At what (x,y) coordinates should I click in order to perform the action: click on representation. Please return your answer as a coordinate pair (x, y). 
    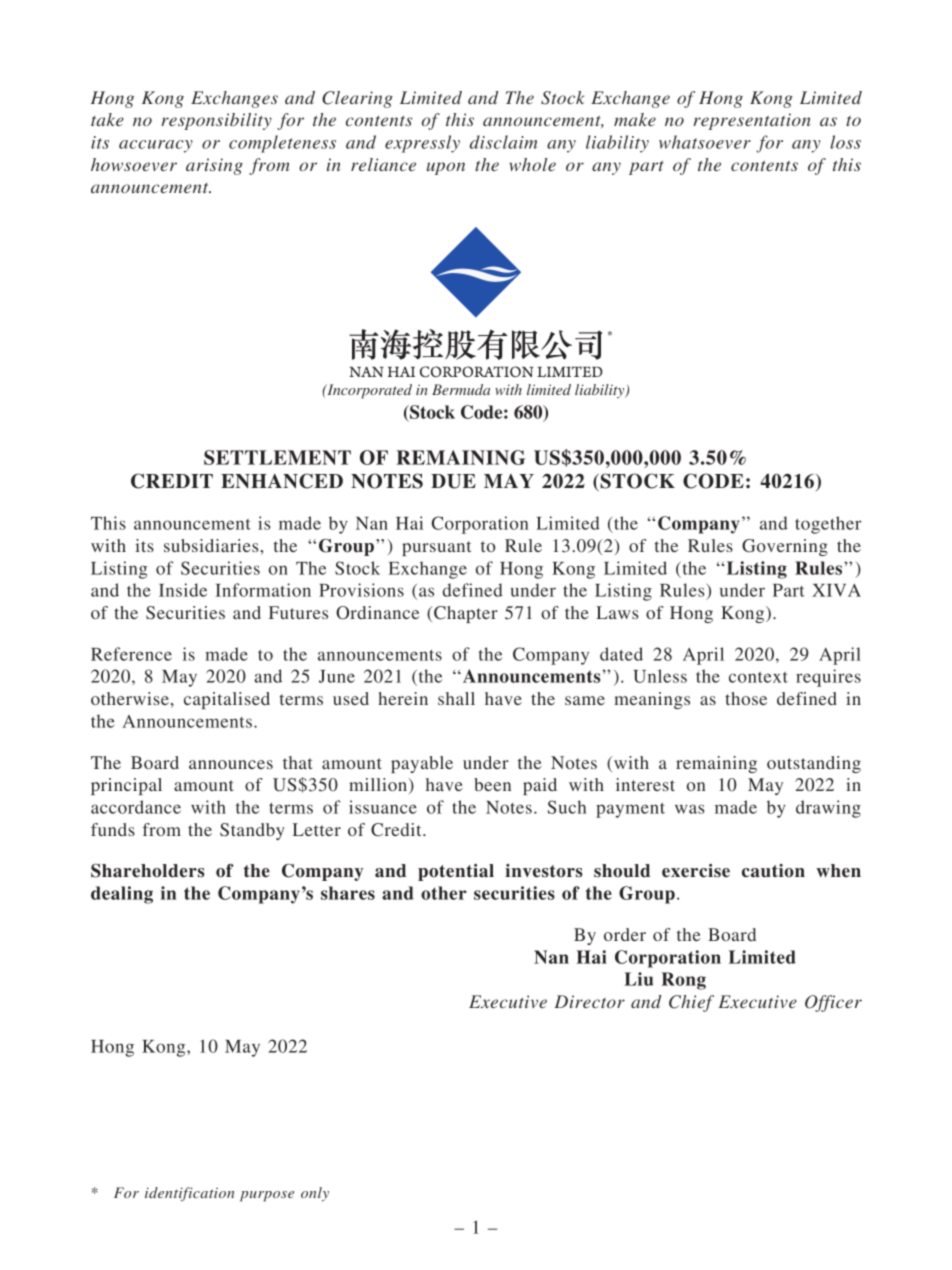
    Looking at the image, I should click on (752, 121).
